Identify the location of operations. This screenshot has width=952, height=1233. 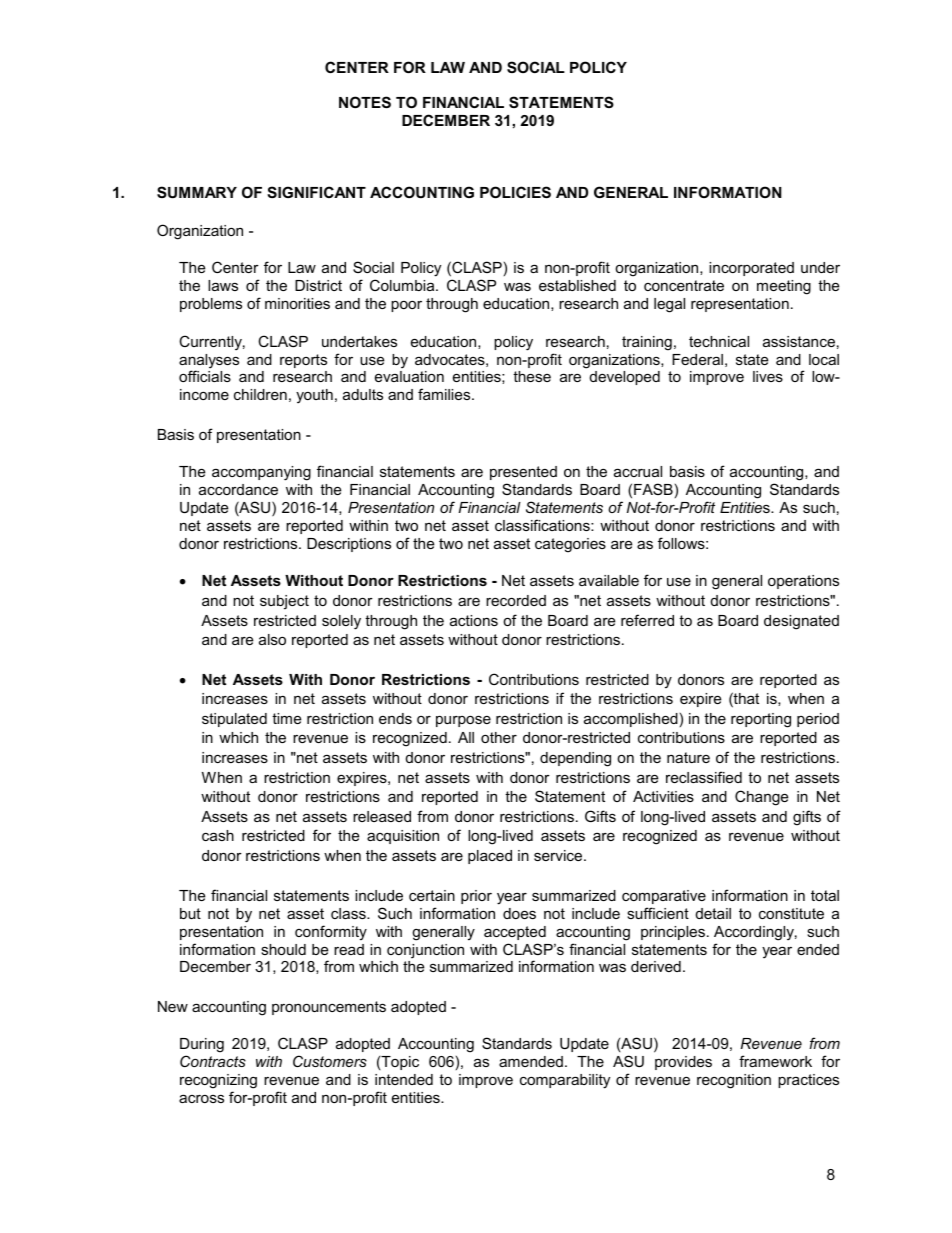
(803, 582).
